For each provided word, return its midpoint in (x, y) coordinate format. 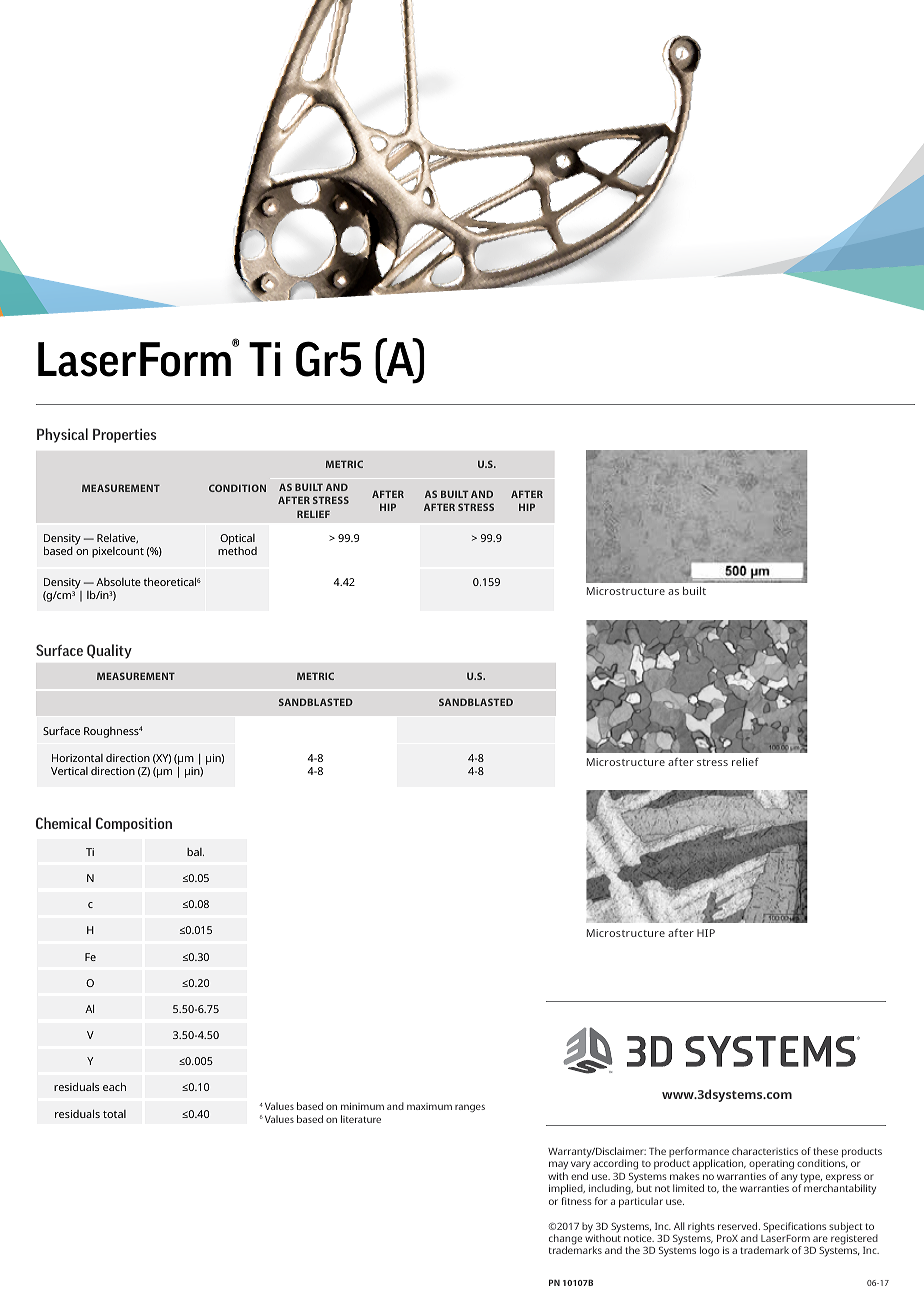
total (114, 1114)
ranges (470, 1108)
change (565, 1240)
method (237, 551)
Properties (124, 436)
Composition (134, 824)
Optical (238, 541)
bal (195, 852)
